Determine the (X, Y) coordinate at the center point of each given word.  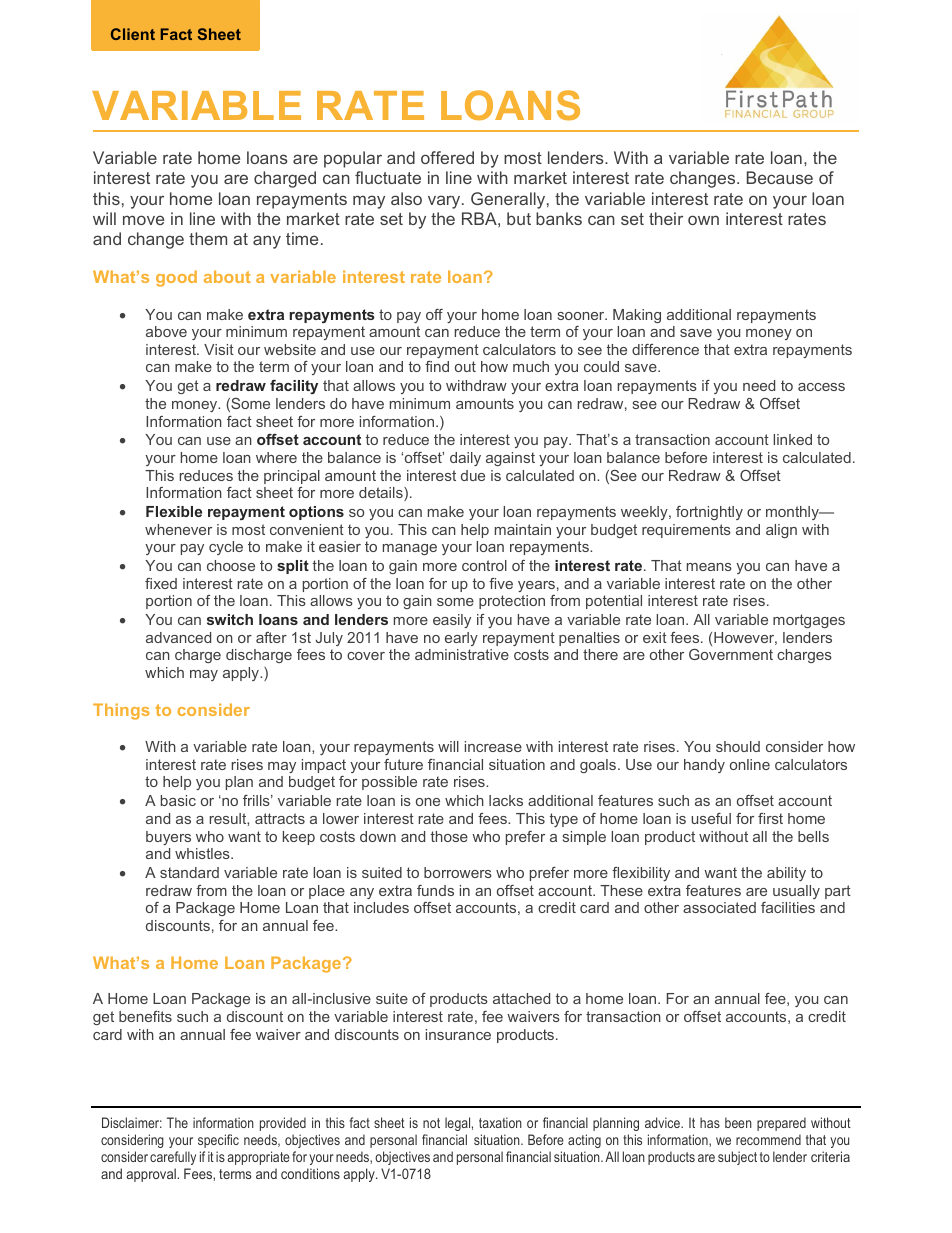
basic (178, 800)
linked (792, 439)
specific (218, 1141)
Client (133, 34)
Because (780, 177)
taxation (500, 1122)
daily (465, 459)
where (276, 457)
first (770, 818)
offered (447, 157)
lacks (506, 800)
